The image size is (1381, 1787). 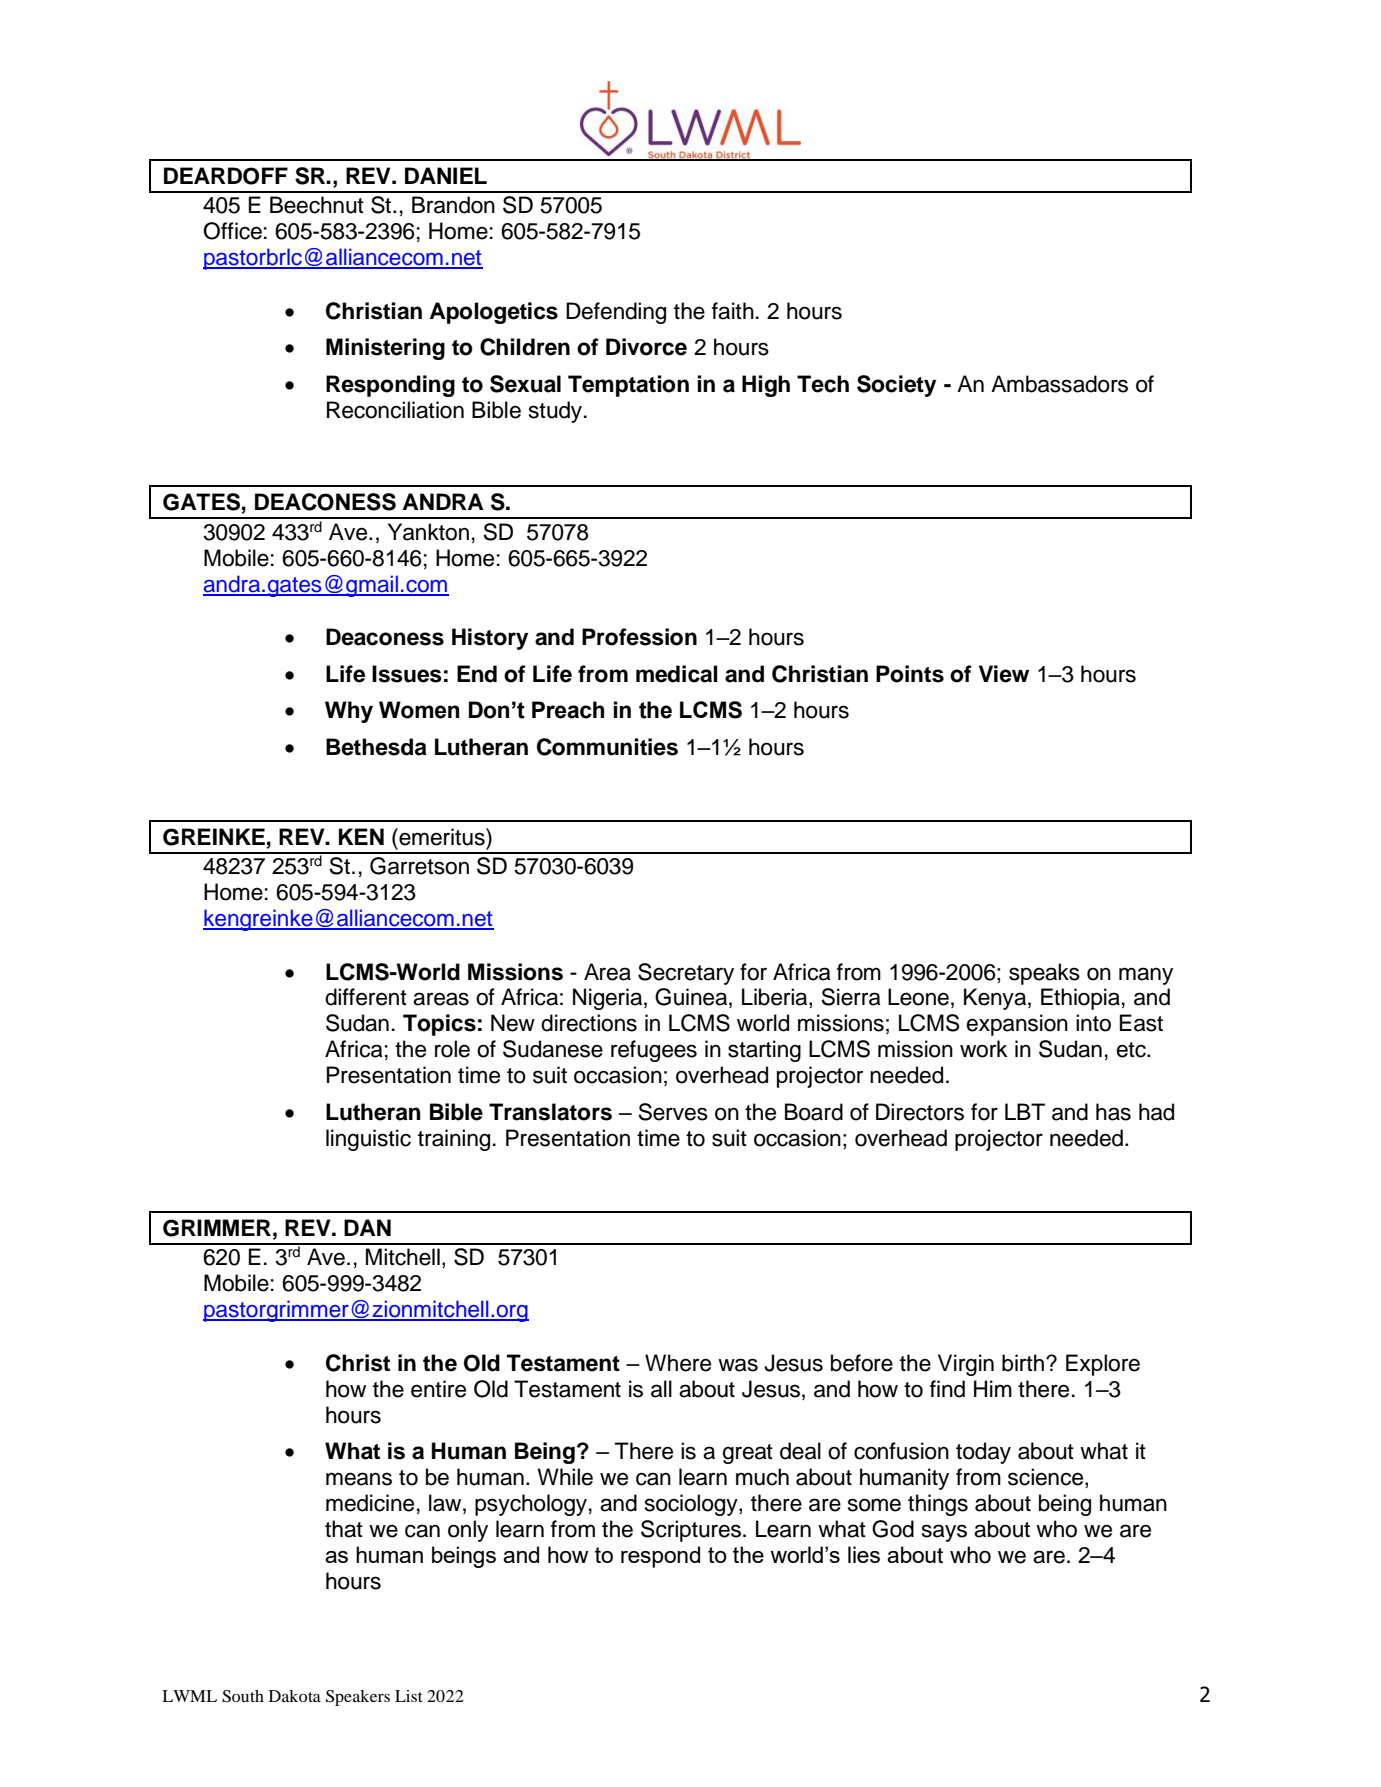 What do you see at coordinates (358, 1698) in the screenshot?
I see `Speakers` at bounding box center [358, 1698].
